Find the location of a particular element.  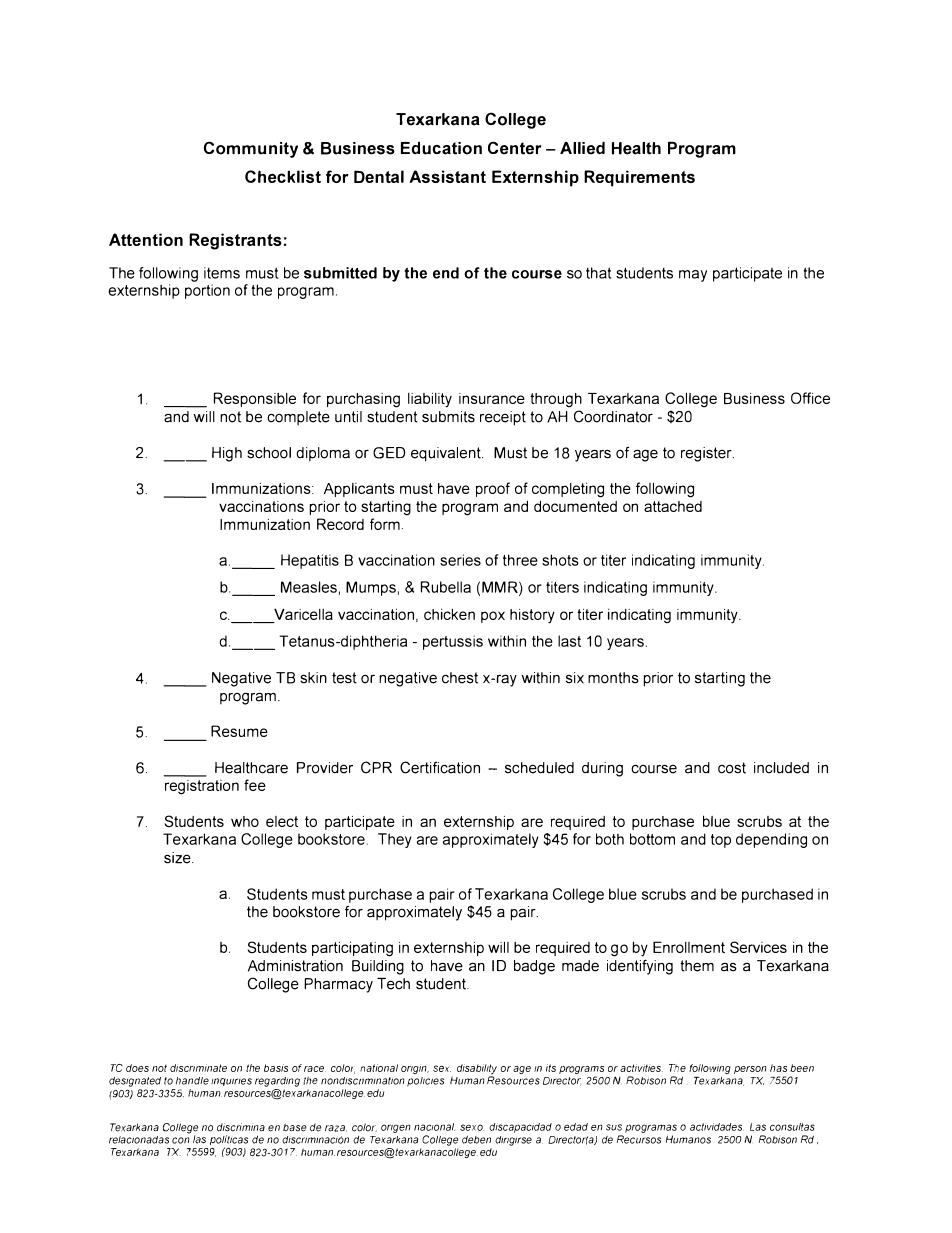

handle is located at coordinates (192, 1081).
